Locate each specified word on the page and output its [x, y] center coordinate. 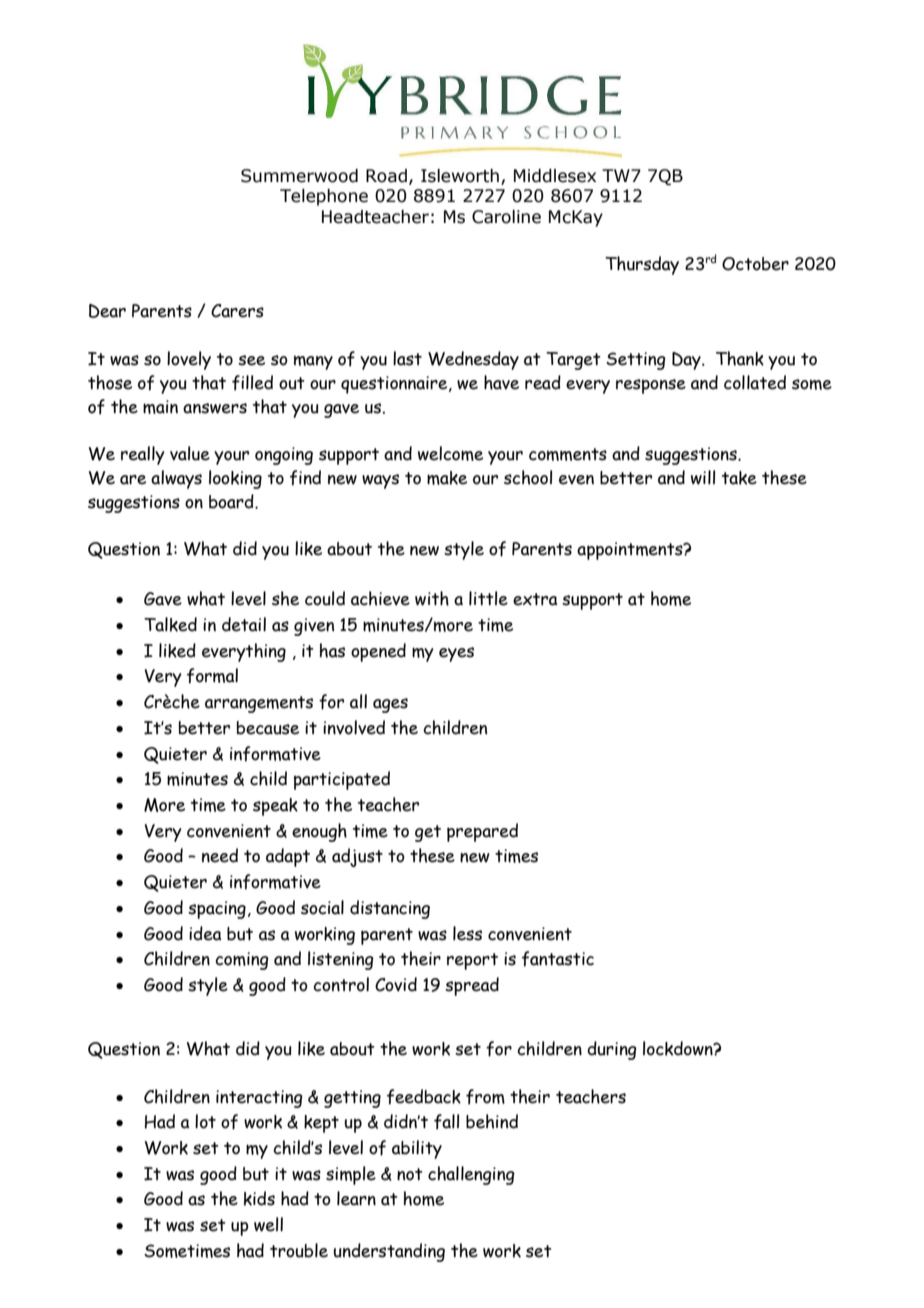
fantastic [558, 959]
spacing [217, 910]
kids [259, 1198]
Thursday [642, 265]
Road [386, 176]
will [703, 477]
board [232, 501]
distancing [390, 909]
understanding [389, 1252]
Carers [237, 311]
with [432, 598]
